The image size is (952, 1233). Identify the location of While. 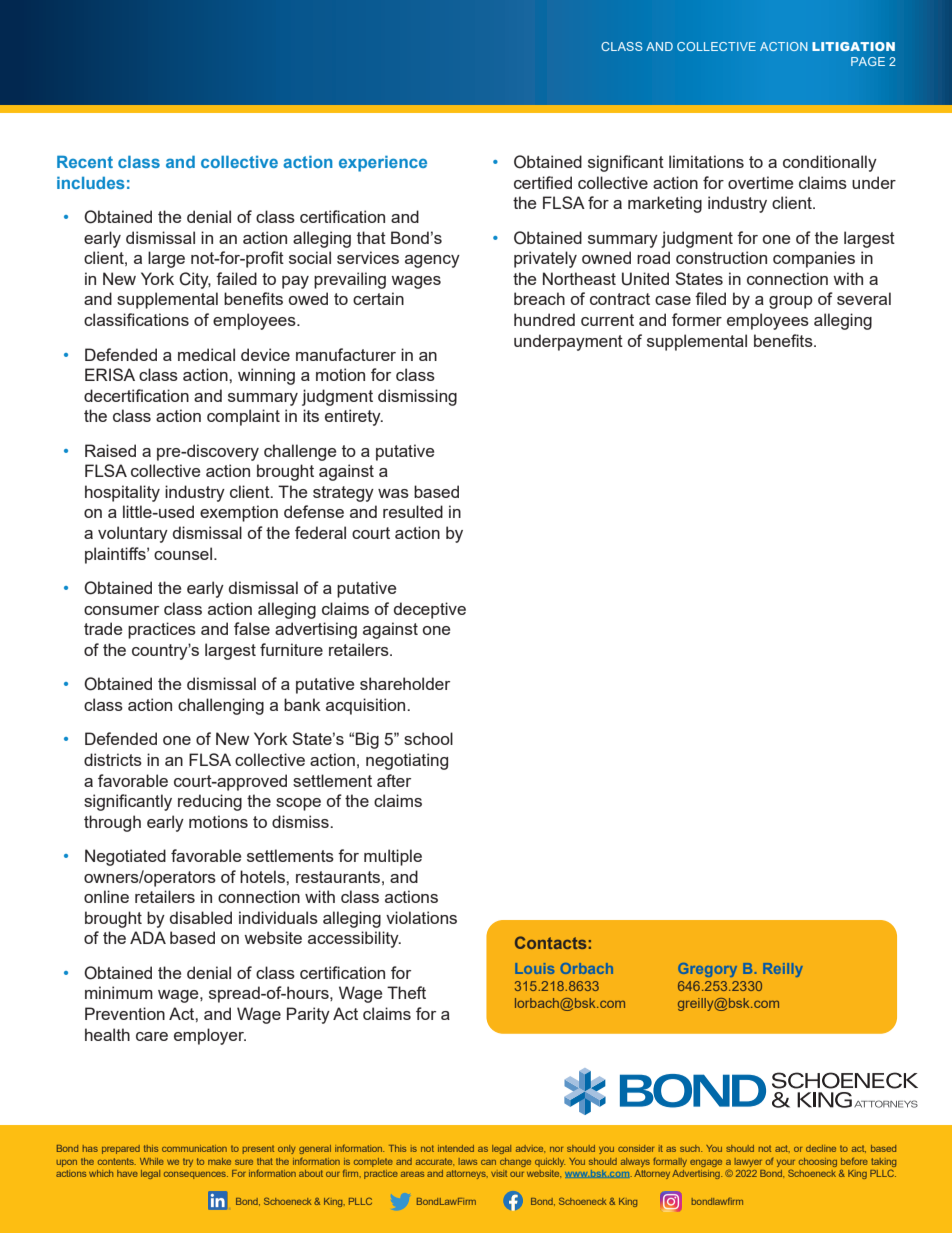
(152, 1161).
